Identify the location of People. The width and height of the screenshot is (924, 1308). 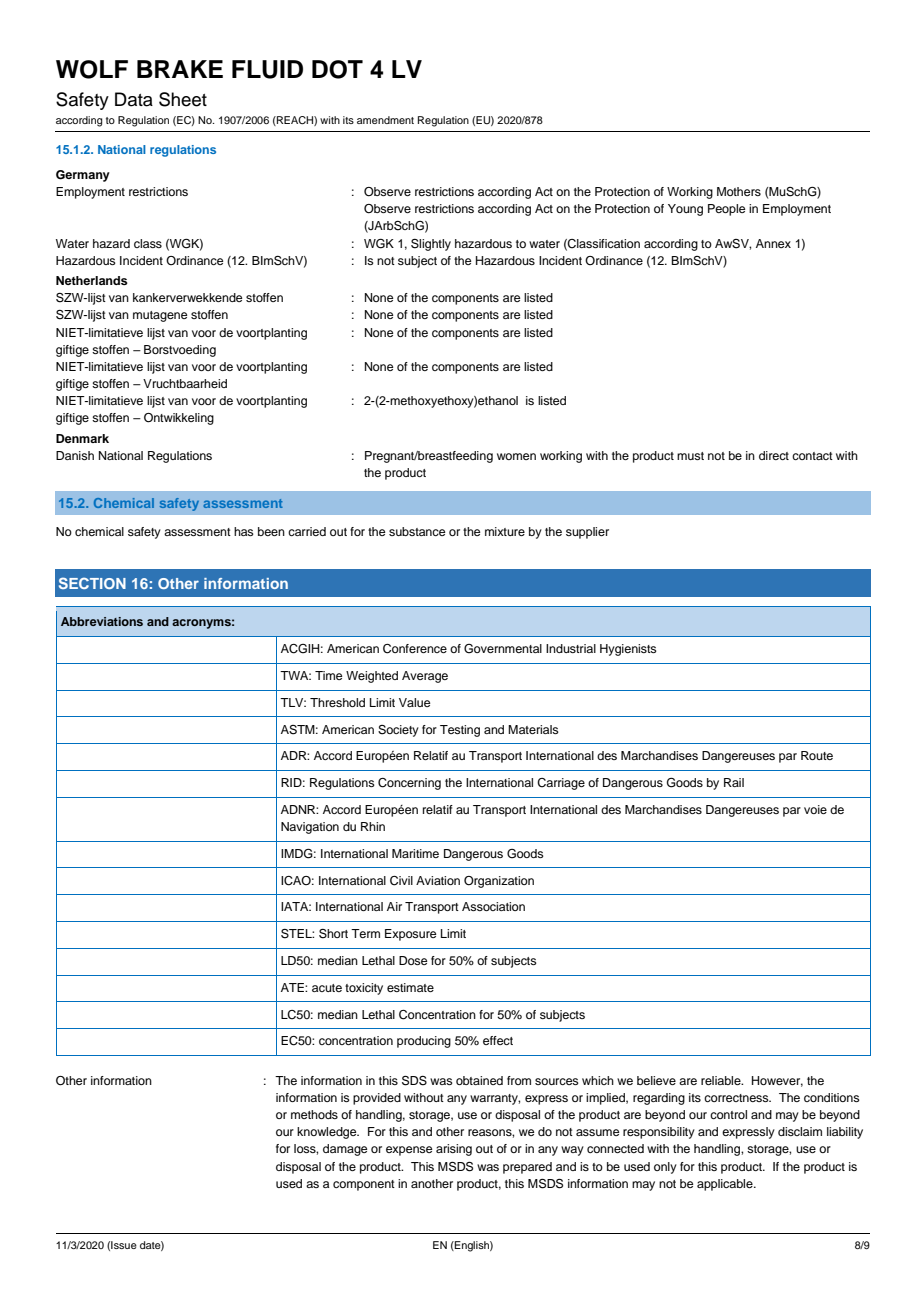
(726, 210).
